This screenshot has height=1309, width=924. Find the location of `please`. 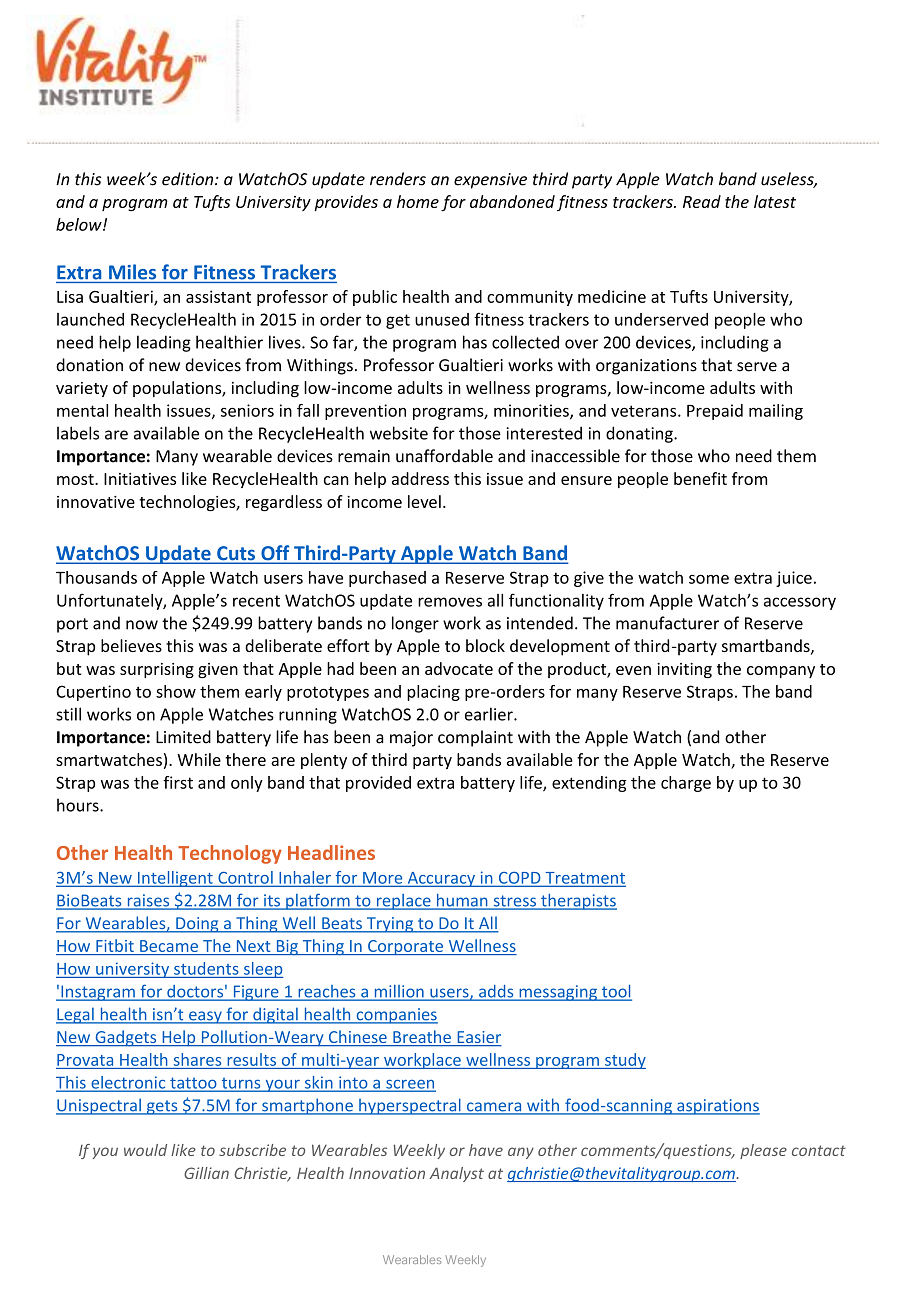

please is located at coordinates (763, 1151).
